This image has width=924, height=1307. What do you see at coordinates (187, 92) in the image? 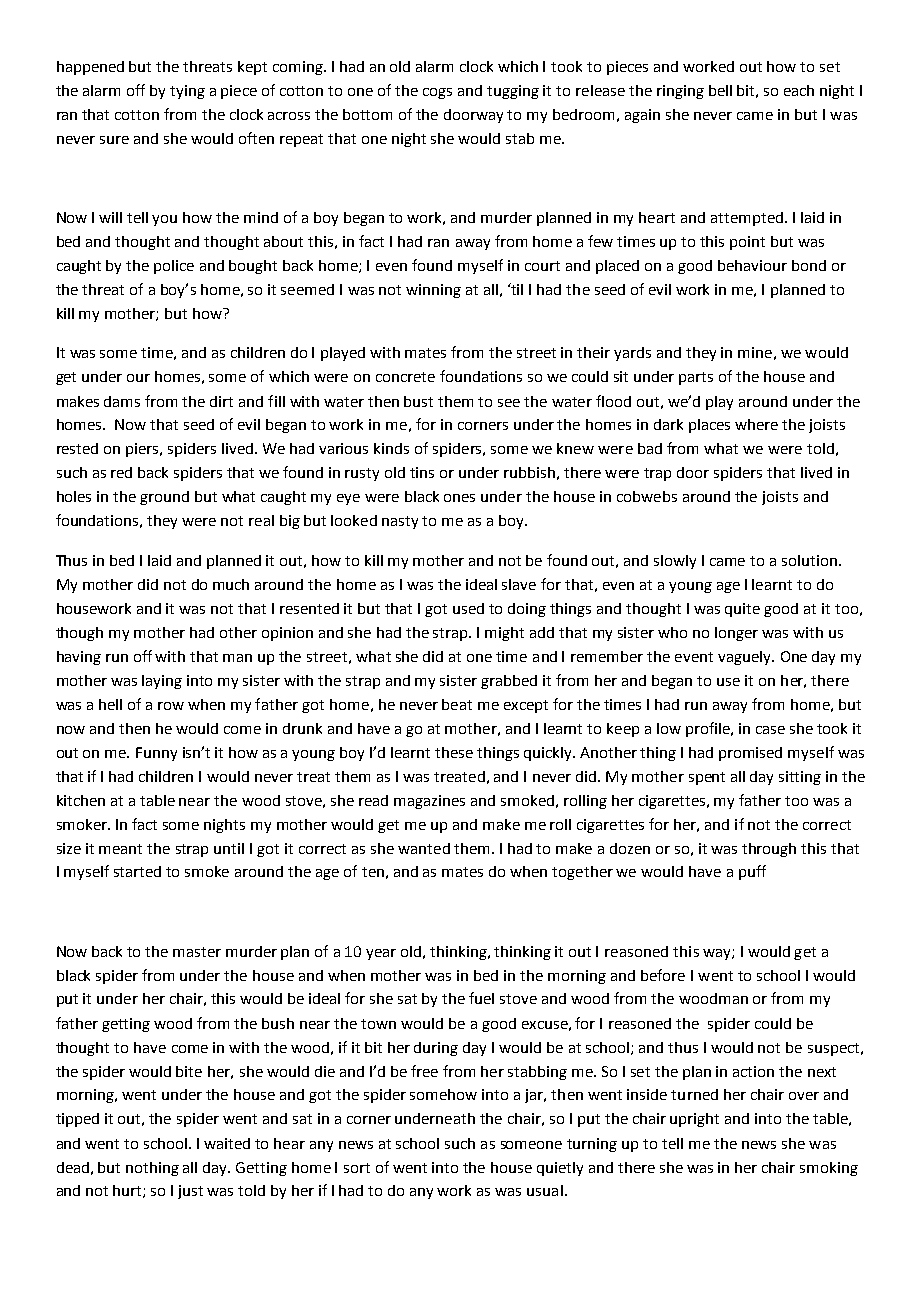
I see `tying` at bounding box center [187, 92].
